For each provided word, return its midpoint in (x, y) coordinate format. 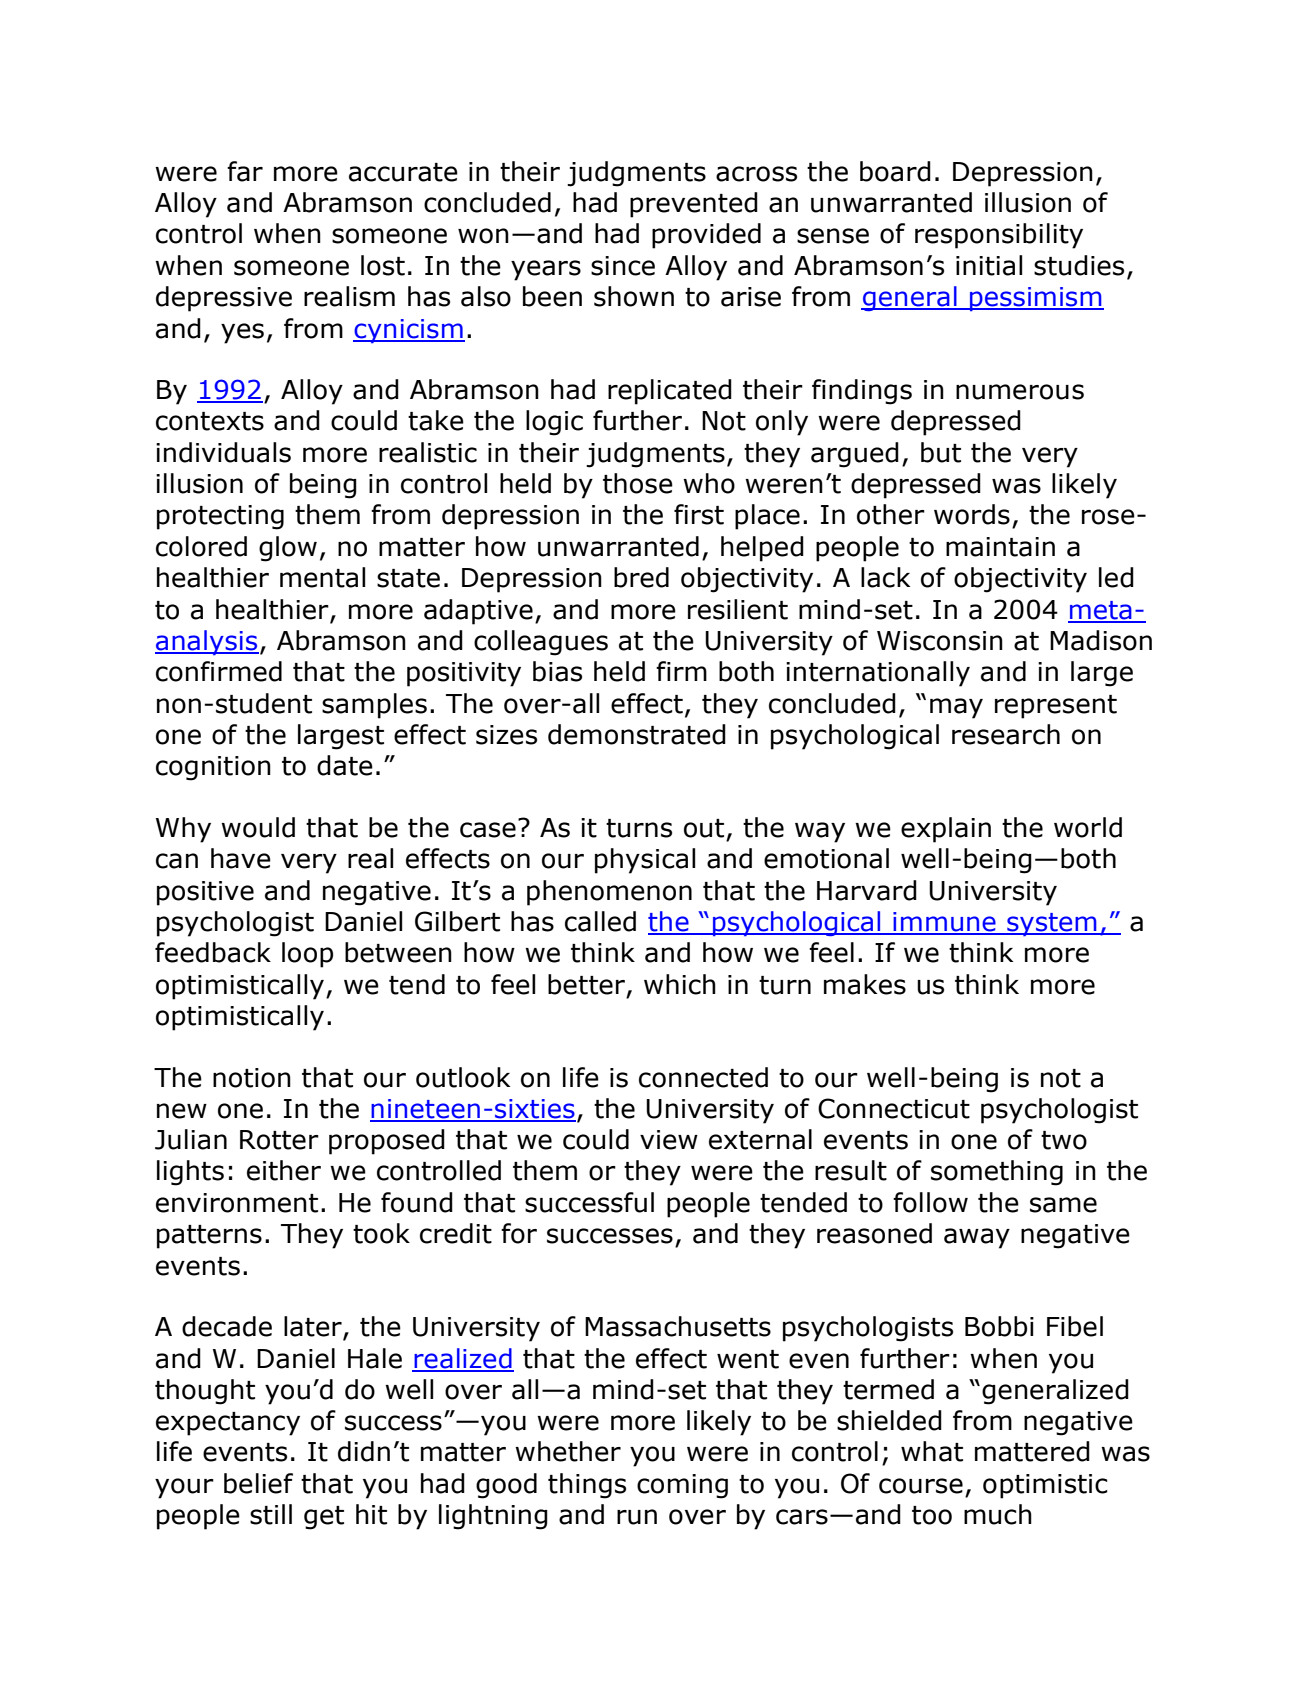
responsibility (999, 236)
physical (645, 861)
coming (682, 1486)
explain (946, 830)
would (258, 827)
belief (258, 1483)
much (998, 1514)
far (245, 171)
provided (706, 236)
